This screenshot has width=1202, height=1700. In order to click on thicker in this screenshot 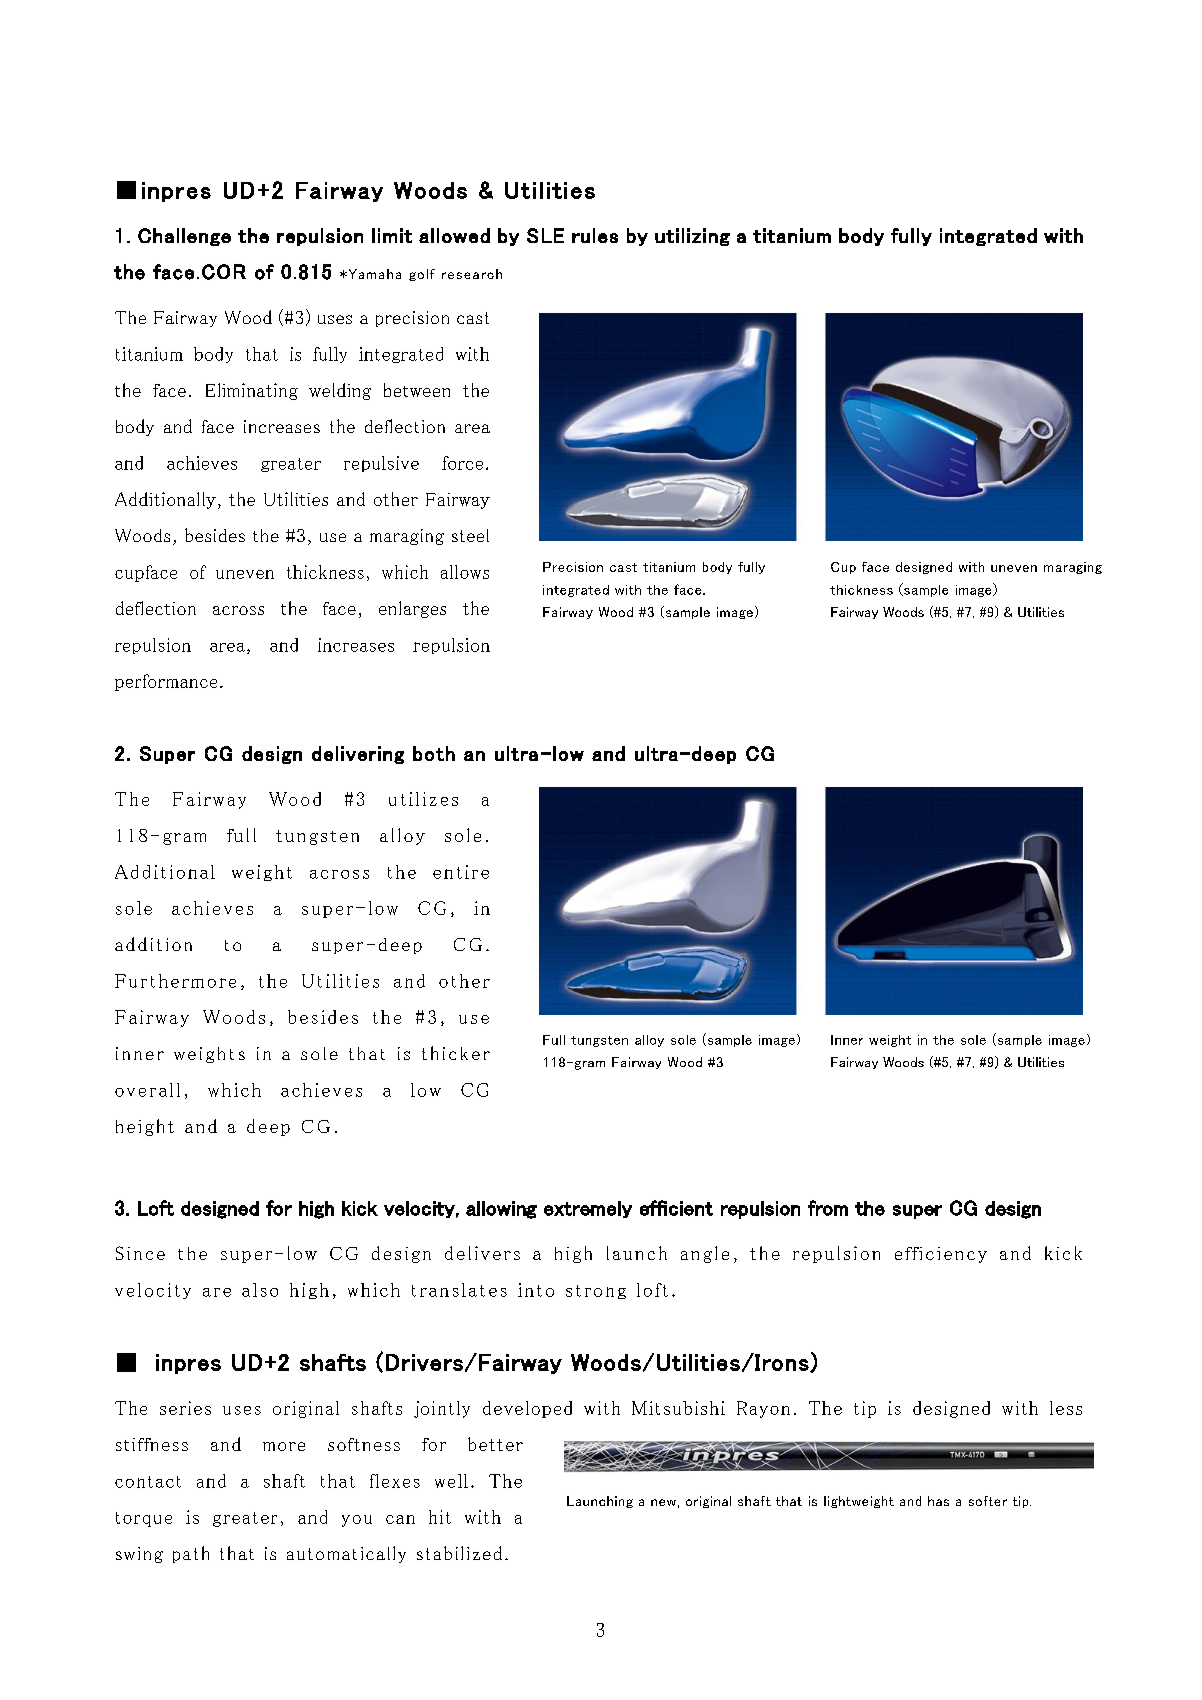, I will do `click(456, 1053)`.
